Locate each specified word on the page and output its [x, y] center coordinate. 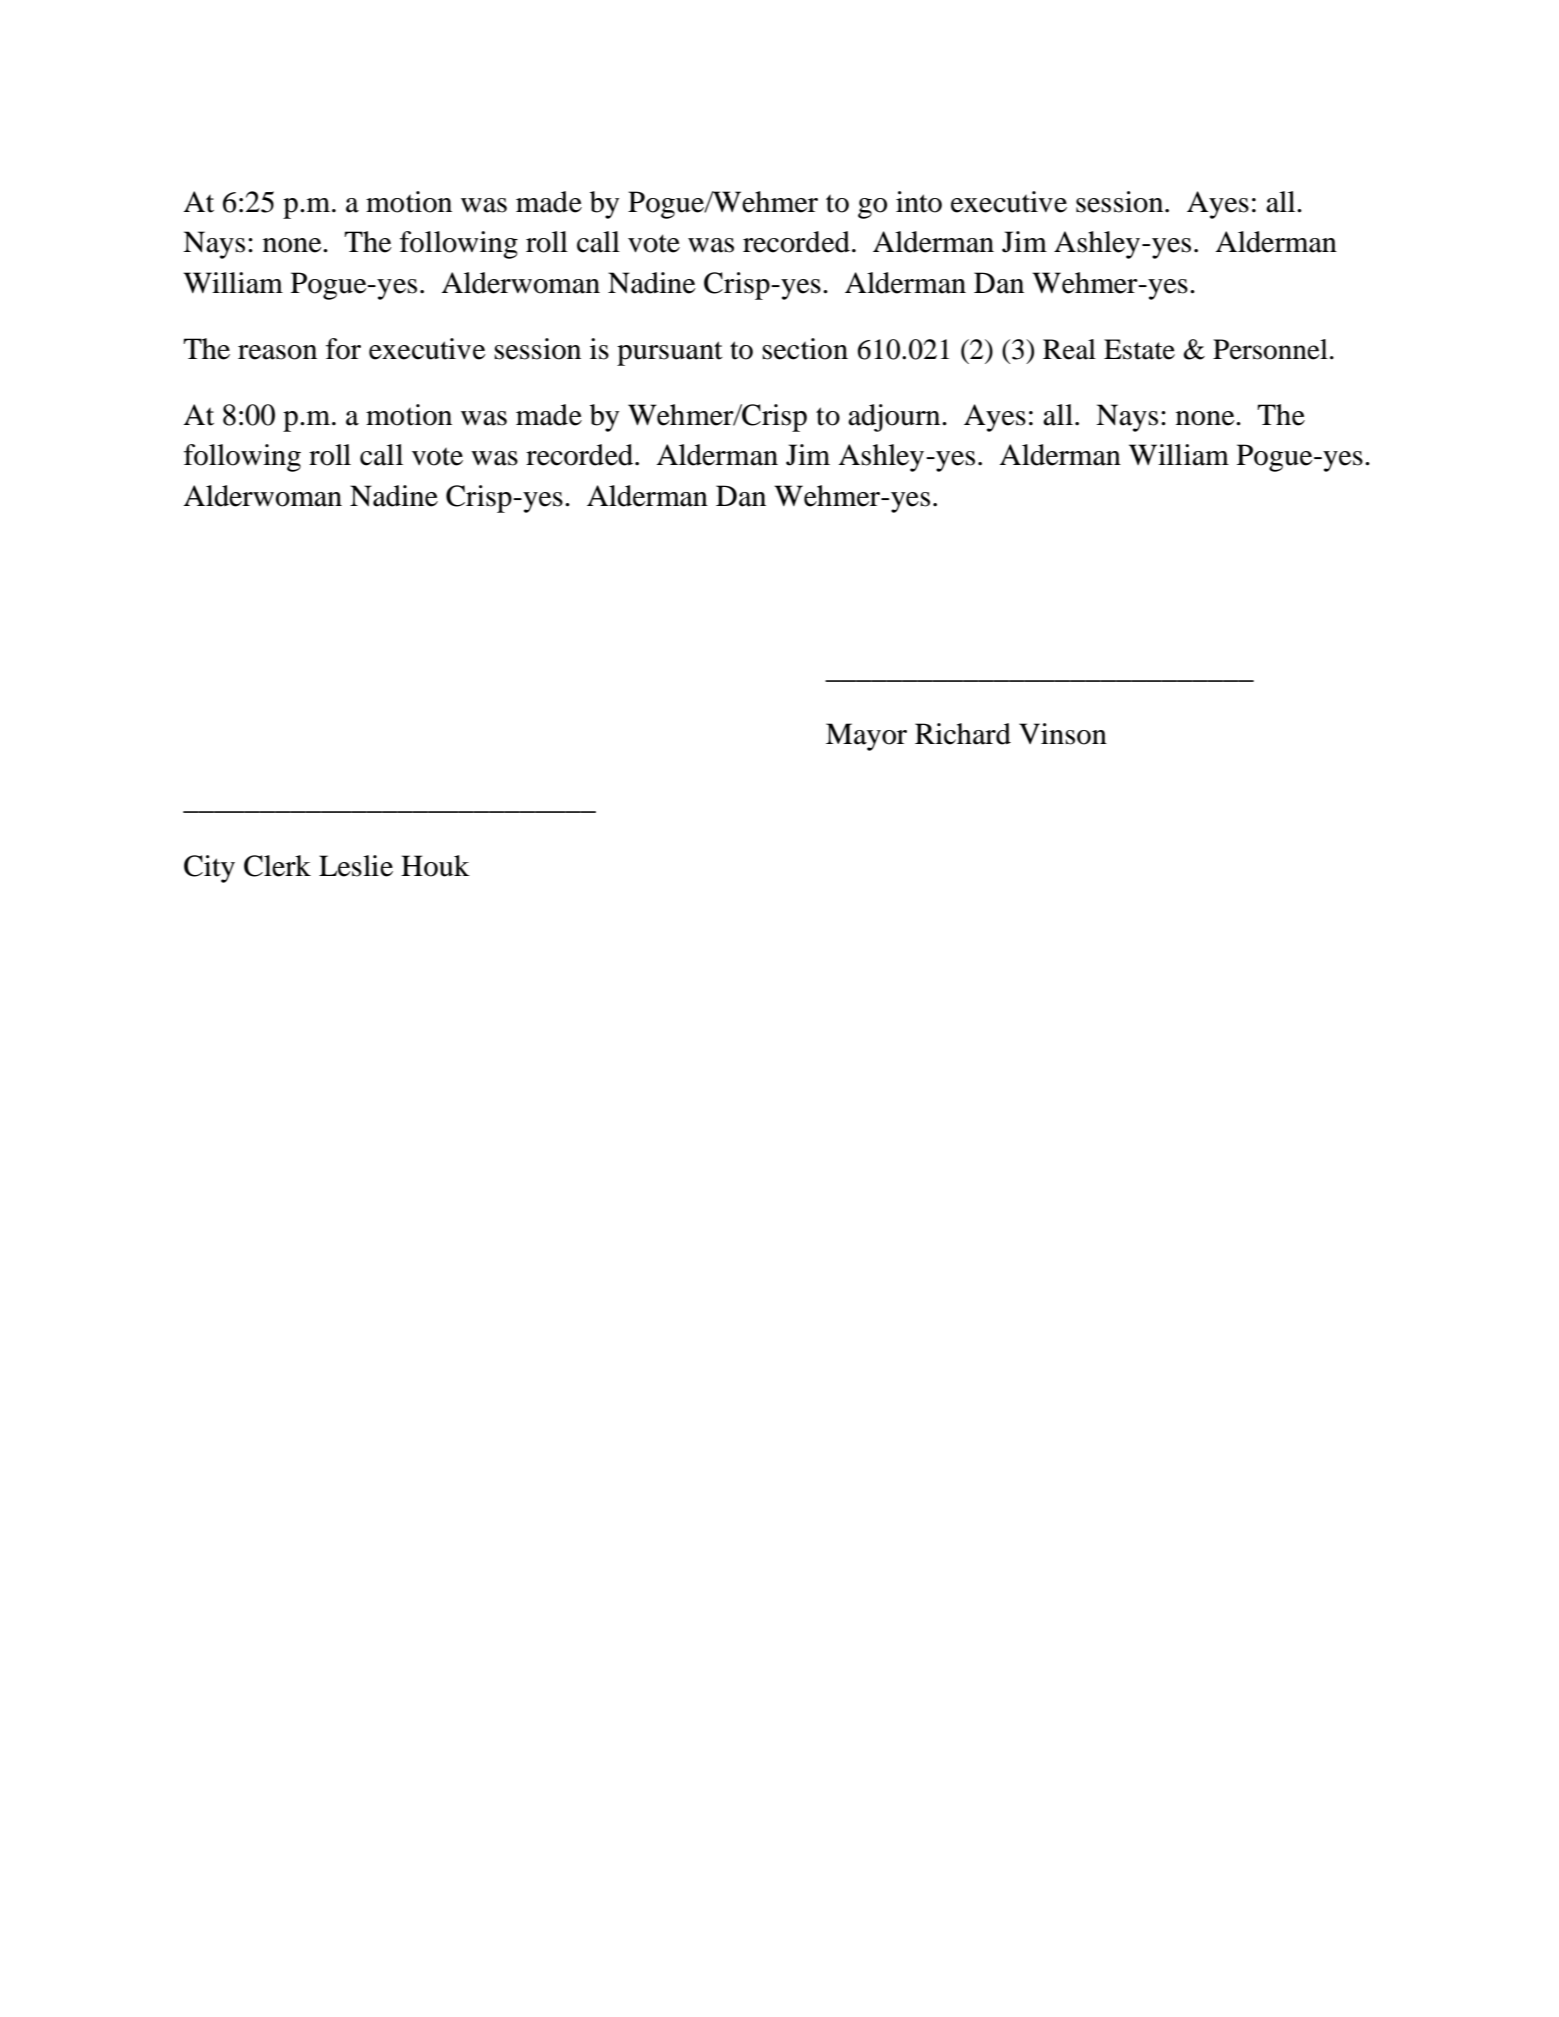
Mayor [866, 737]
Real [1069, 349]
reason [277, 352]
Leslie [356, 866]
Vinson [1063, 734]
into [919, 202]
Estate [1139, 349]
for [343, 349]
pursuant [670, 353]
